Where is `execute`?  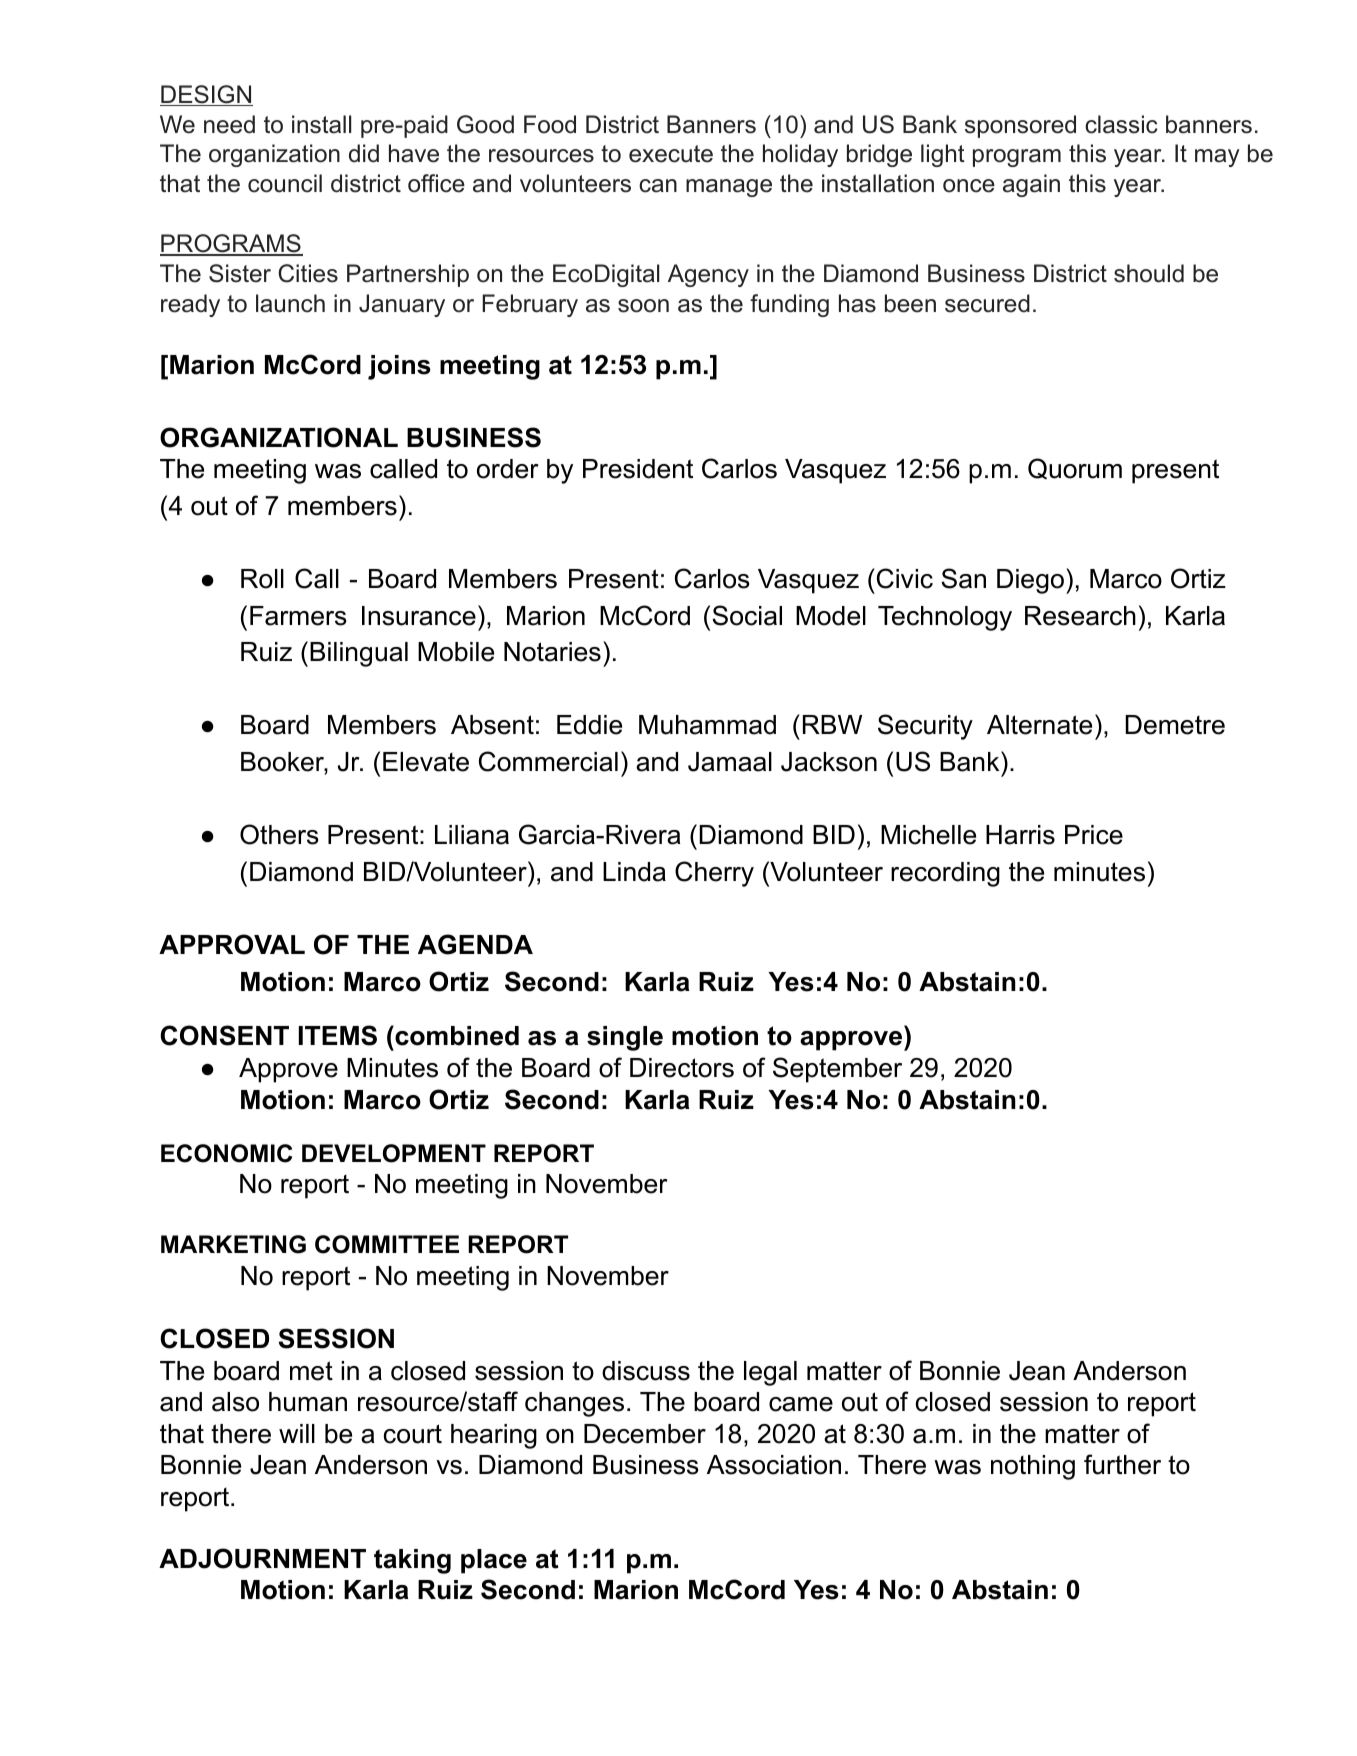
execute is located at coordinates (671, 154).
